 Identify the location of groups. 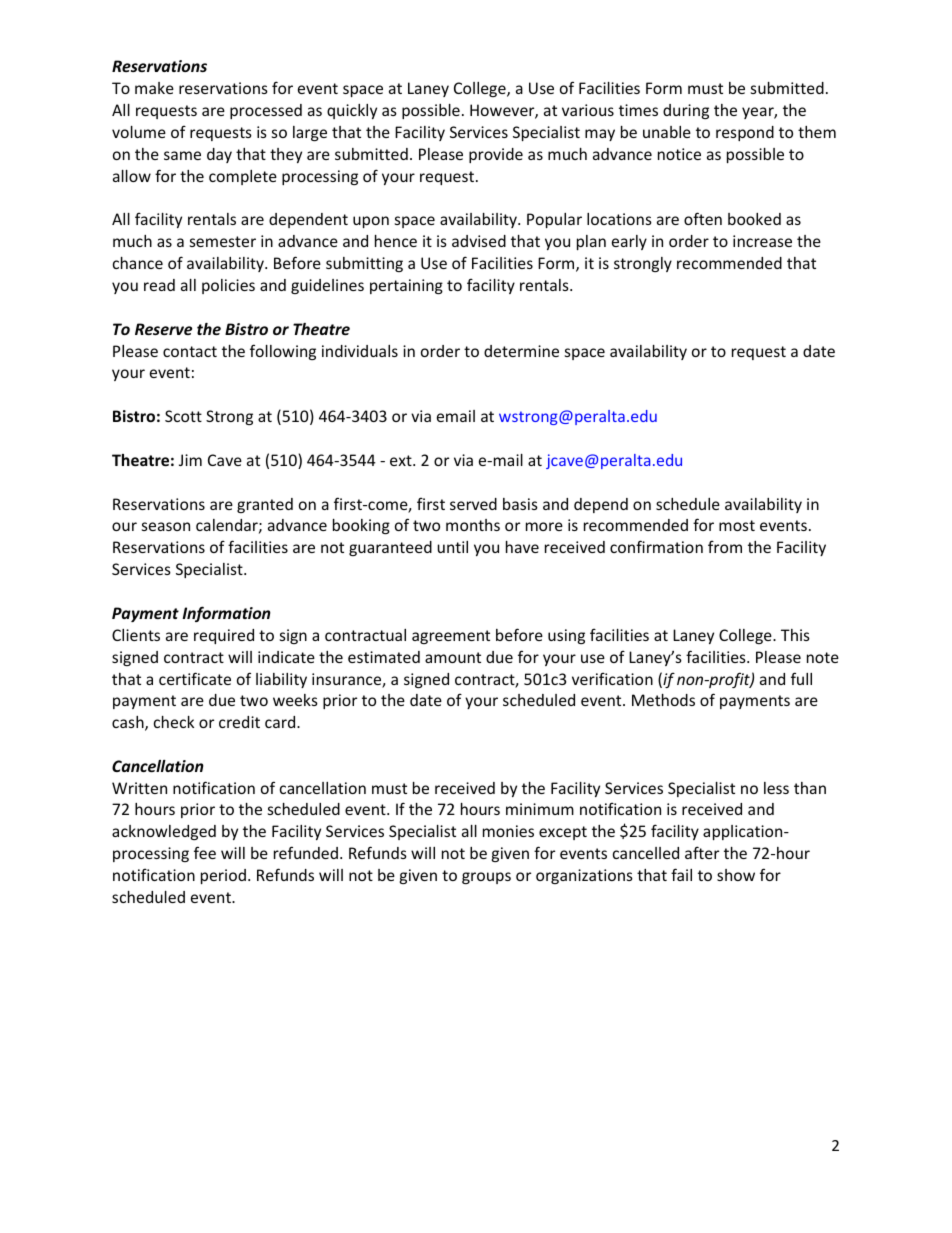
(486, 878).
